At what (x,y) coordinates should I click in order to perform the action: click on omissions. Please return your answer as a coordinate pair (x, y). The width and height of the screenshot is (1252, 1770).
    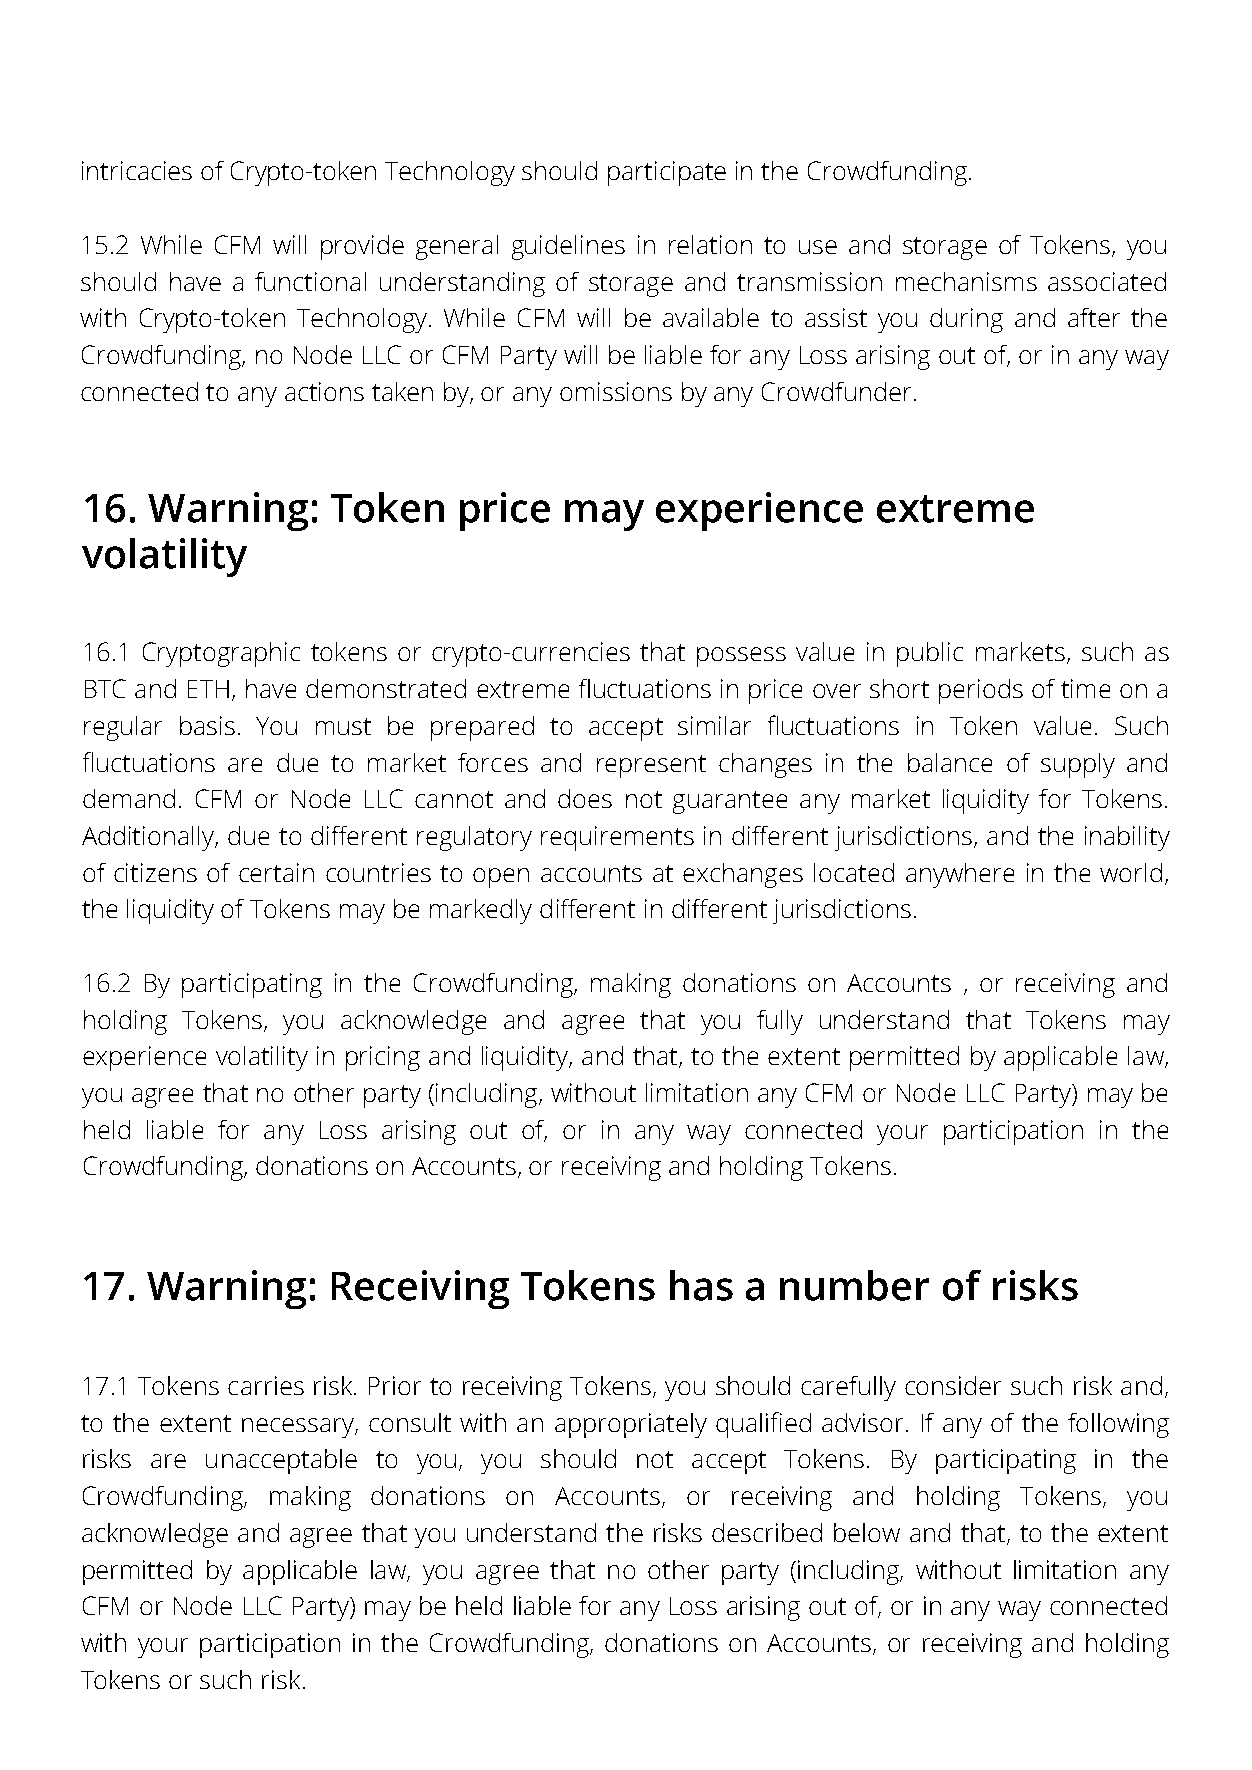
    Looking at the image, I should click on (616, 391).
